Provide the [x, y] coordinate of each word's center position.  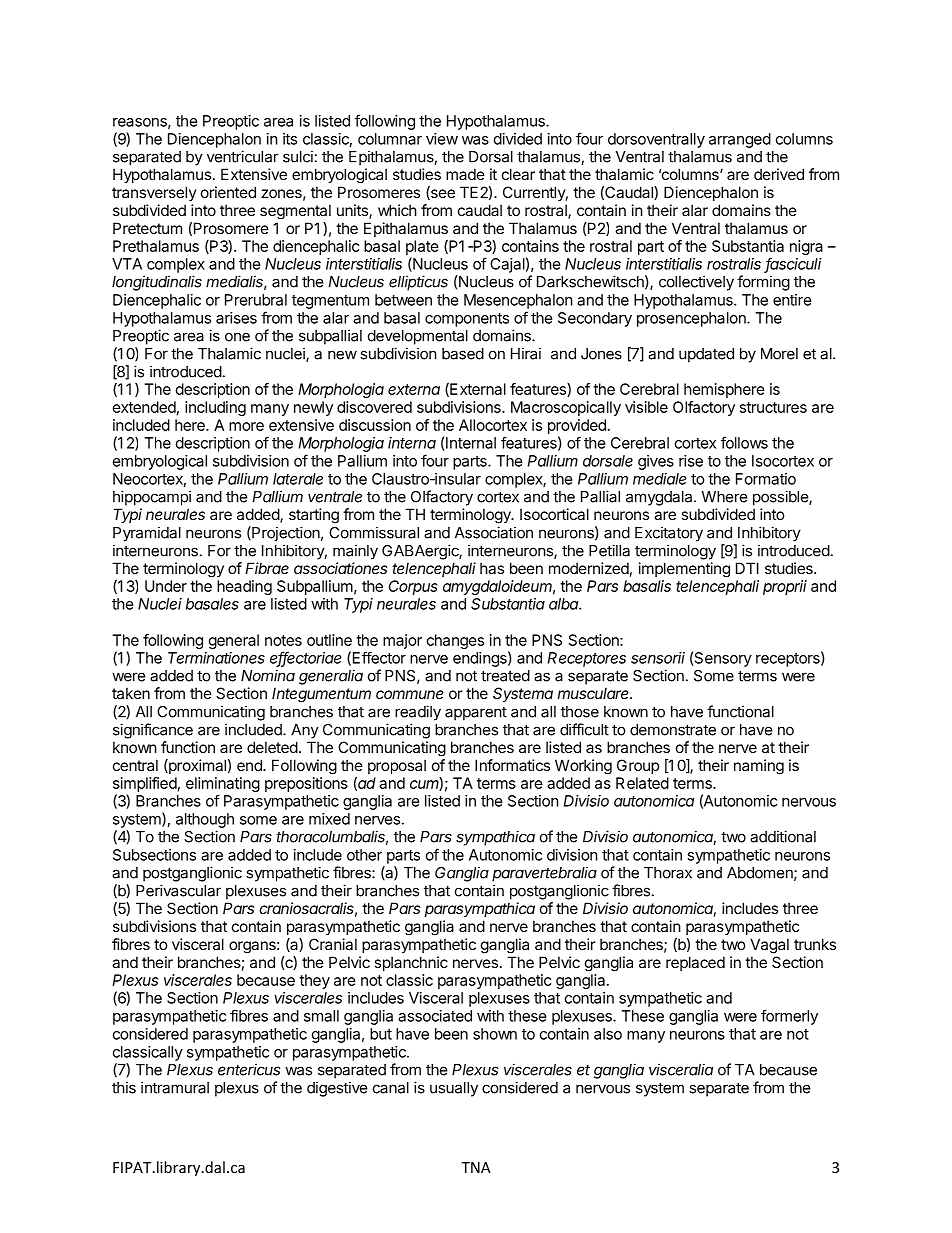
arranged [740, 140]
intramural [175, 1087]
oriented [228, 192]
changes [455, 641]
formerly [789, 1017]
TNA [476, 1167]
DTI [747, 568]
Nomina [268, 675]
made [465, 174]
